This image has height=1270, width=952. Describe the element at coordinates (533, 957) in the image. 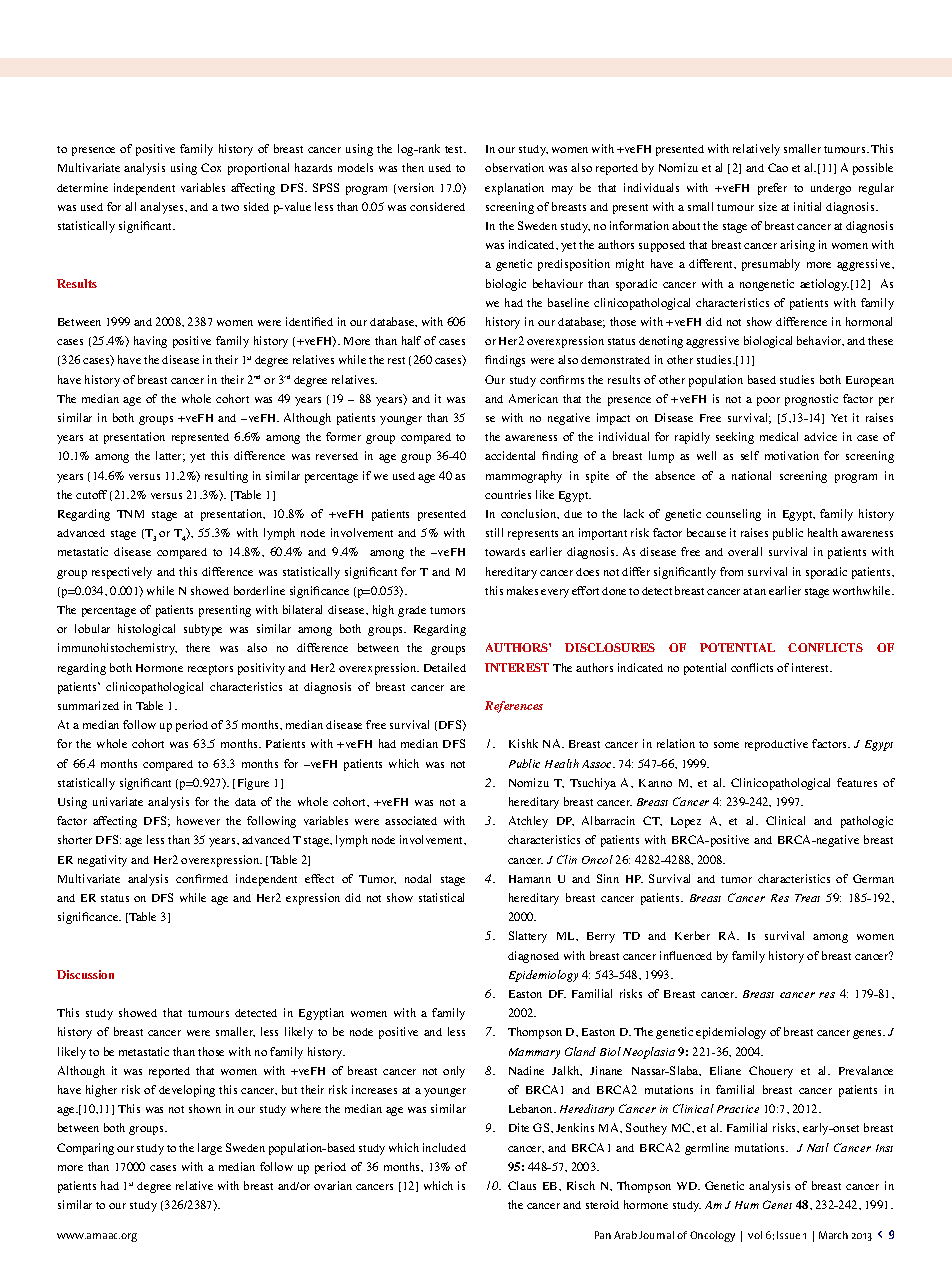

I see `diagnosed` at that location.
